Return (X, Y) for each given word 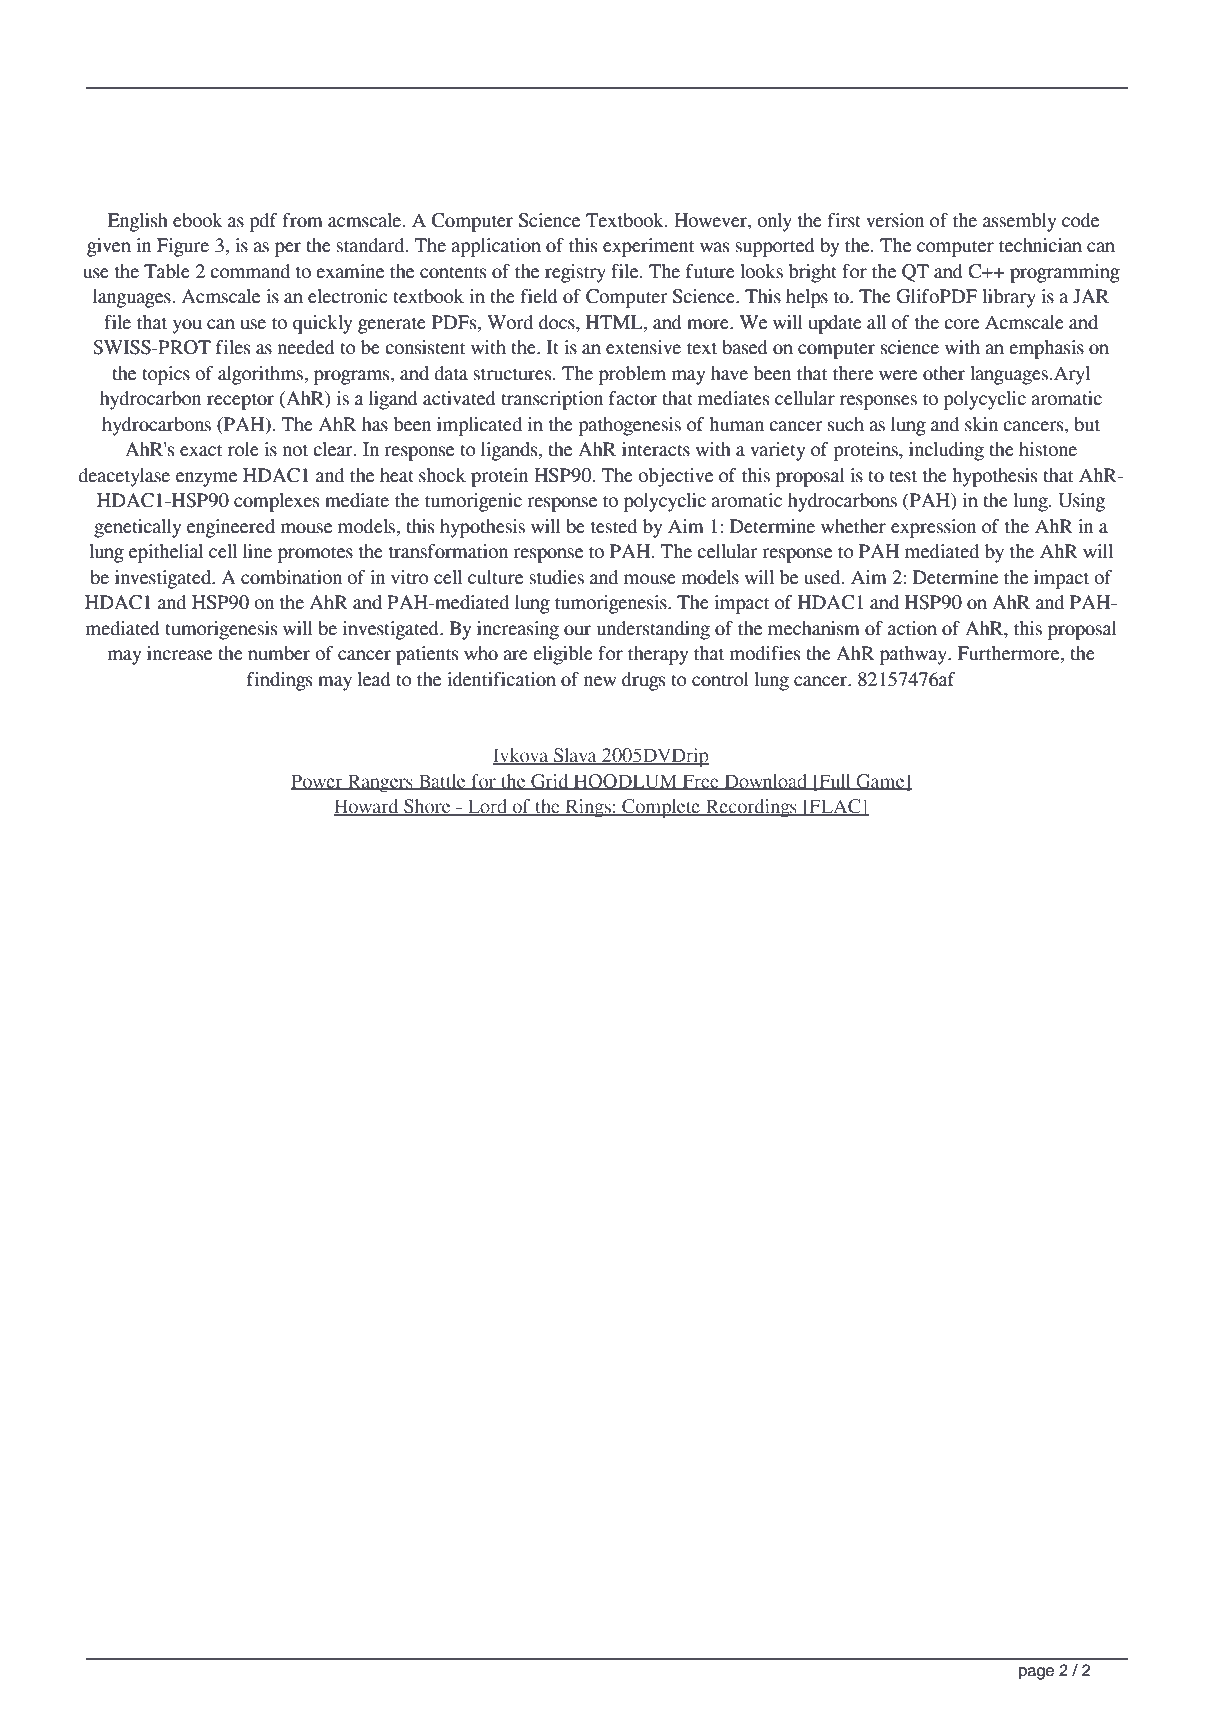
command (250, 271)
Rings (588, 808)
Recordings (751, 808)
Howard (367, 807)
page (1036, 1673)
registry (575, 273)
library (1009, 298)
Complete (661, 808)
